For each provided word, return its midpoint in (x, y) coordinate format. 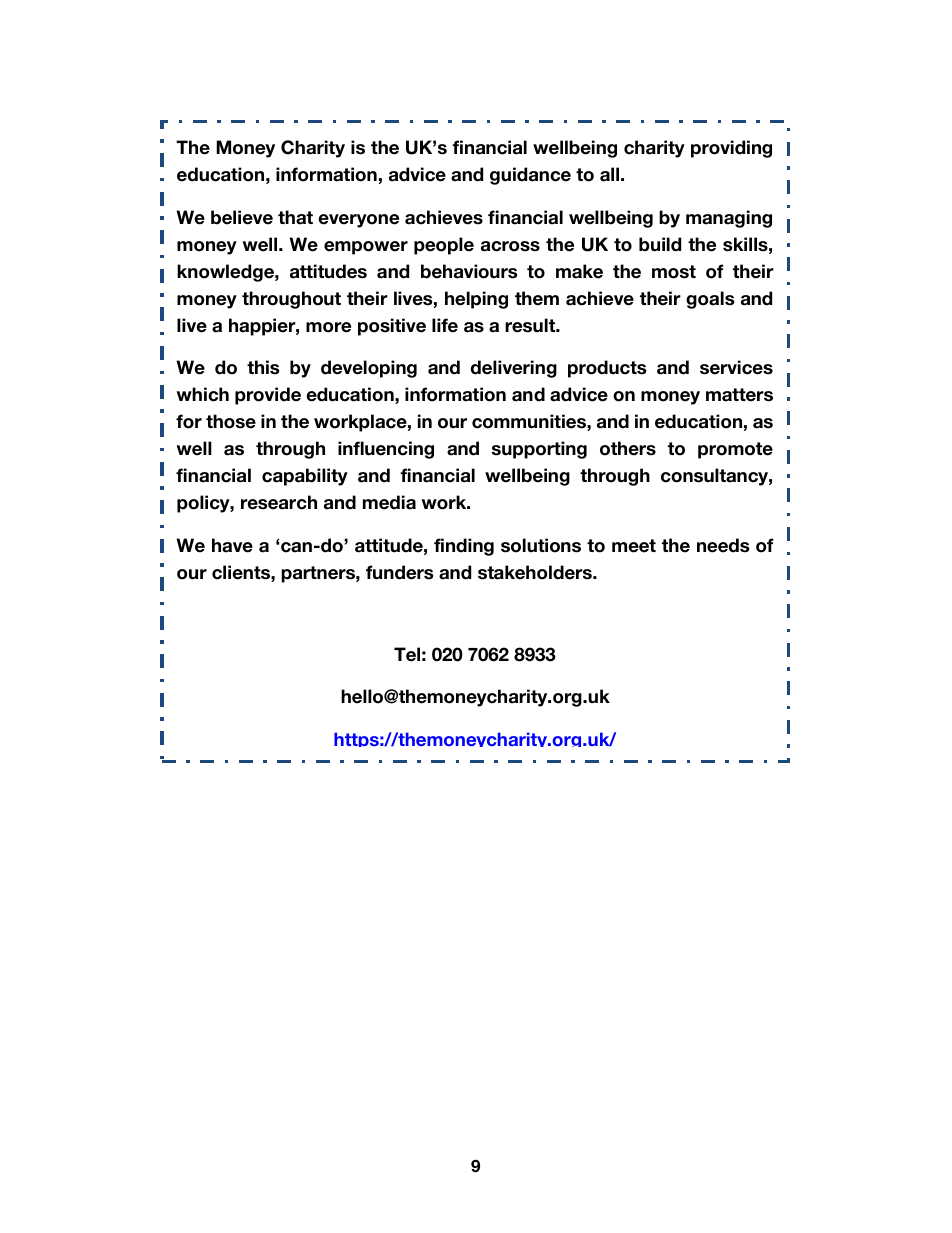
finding (464, 547)
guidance (530, 176)
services (736, 367)
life (445, 325)
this (263, 367)
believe (242, 217)
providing (731, 149)
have (232, 545)
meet (634, 546)
